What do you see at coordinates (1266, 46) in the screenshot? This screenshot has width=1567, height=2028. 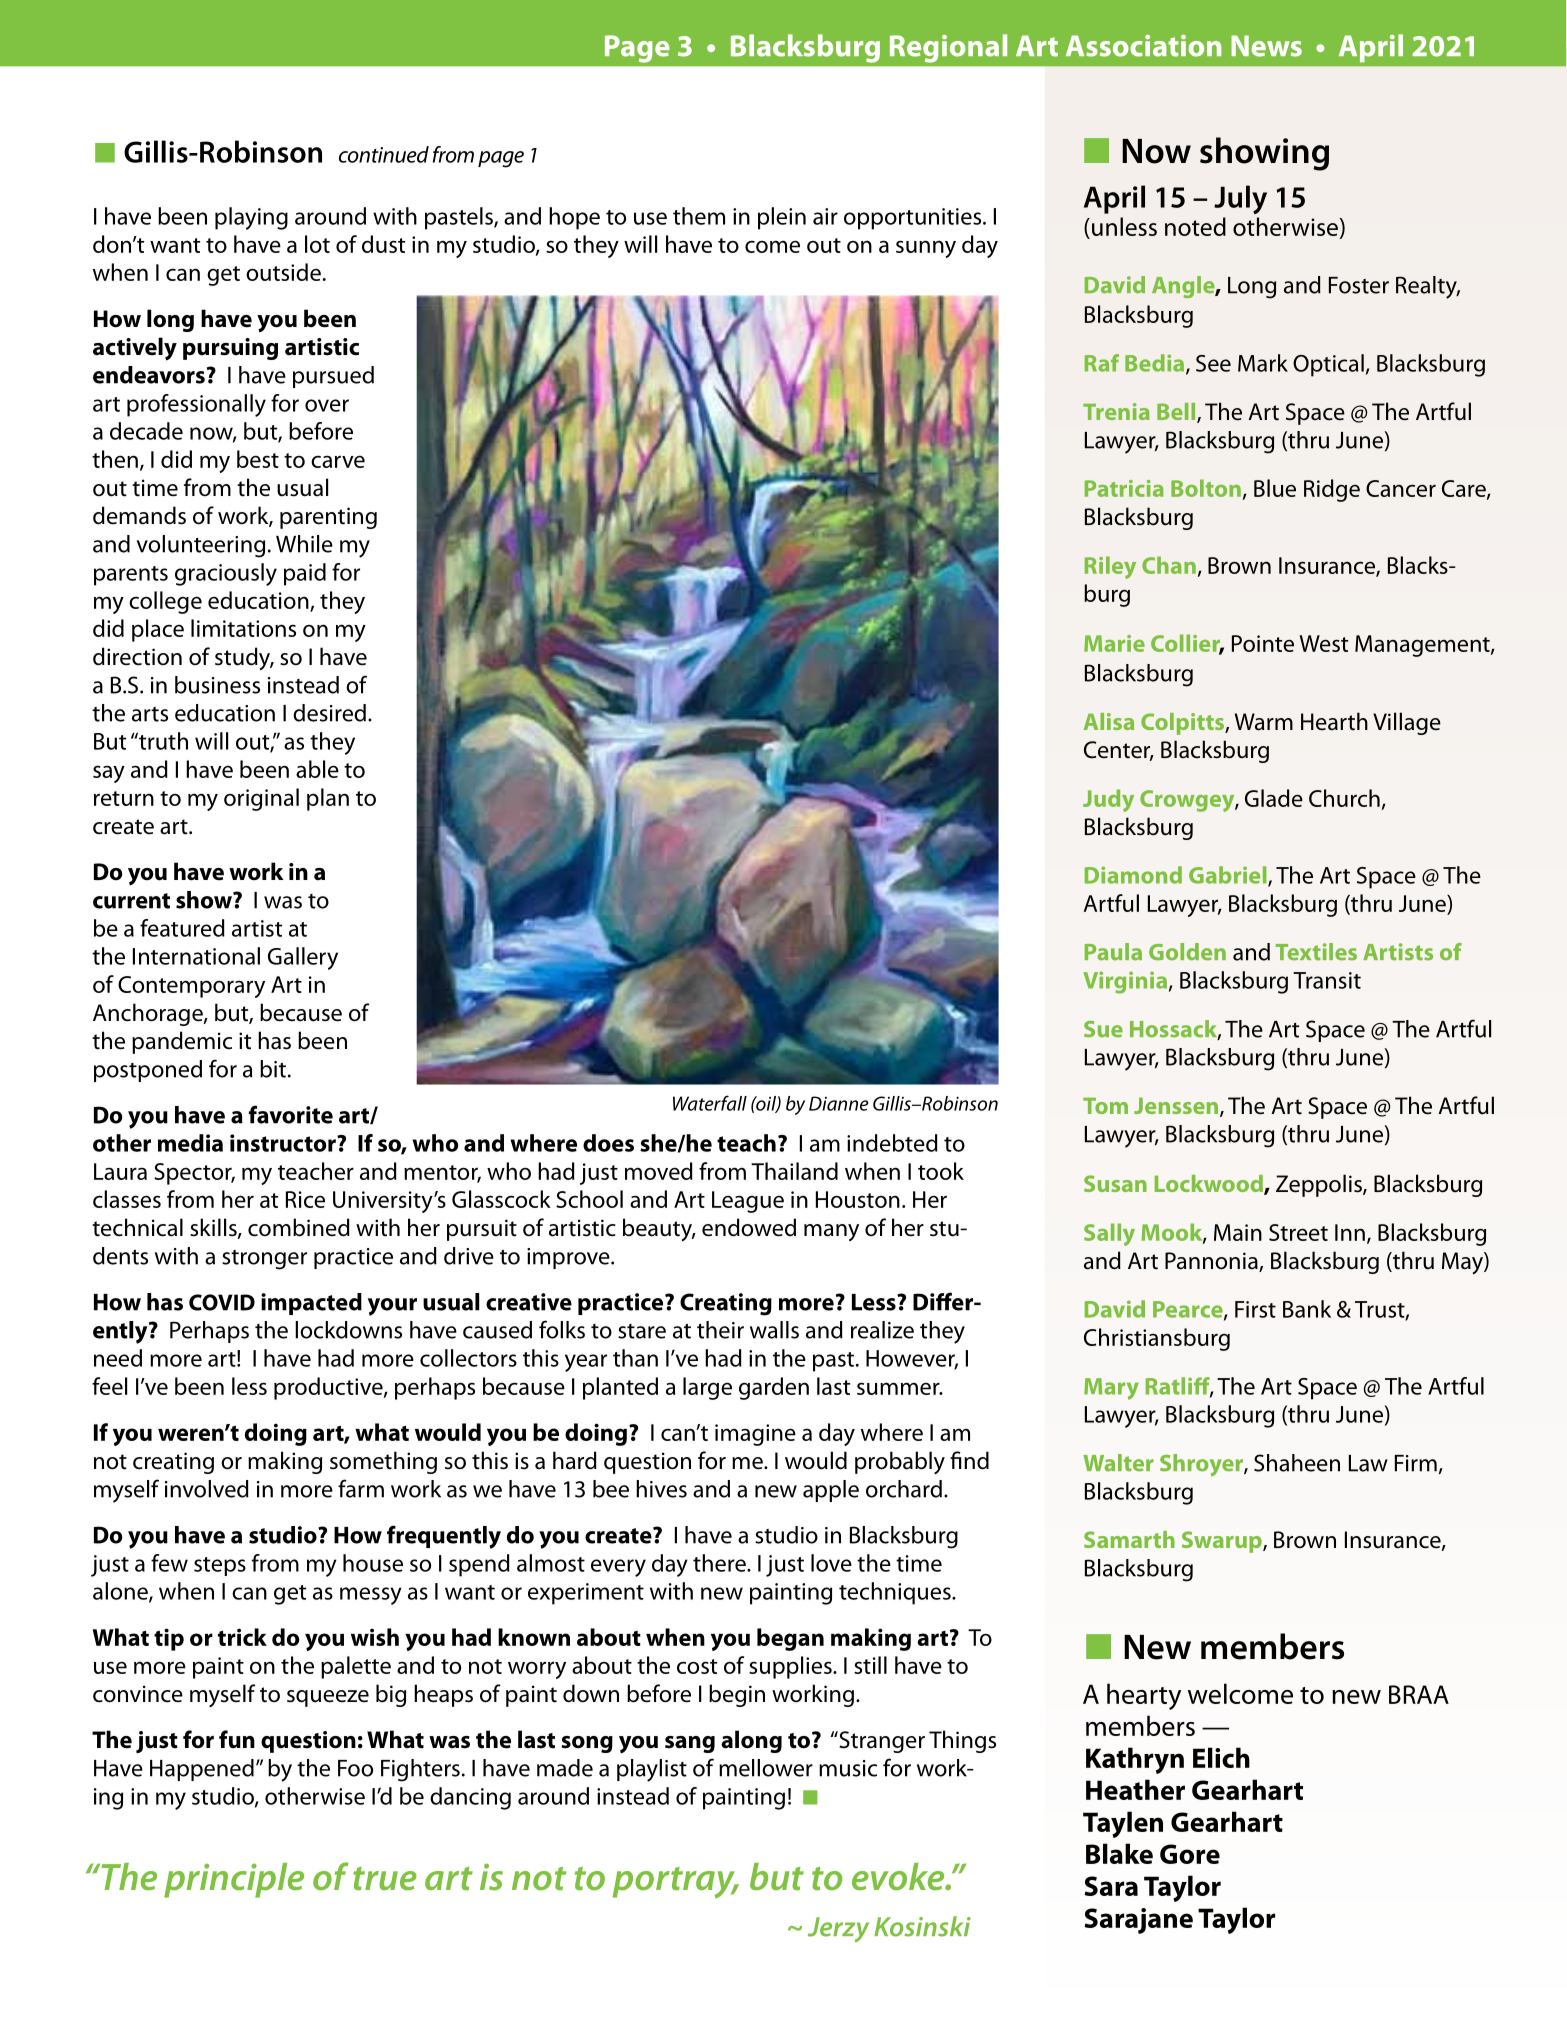 I see `News` at bounding box center [1266, 46].
